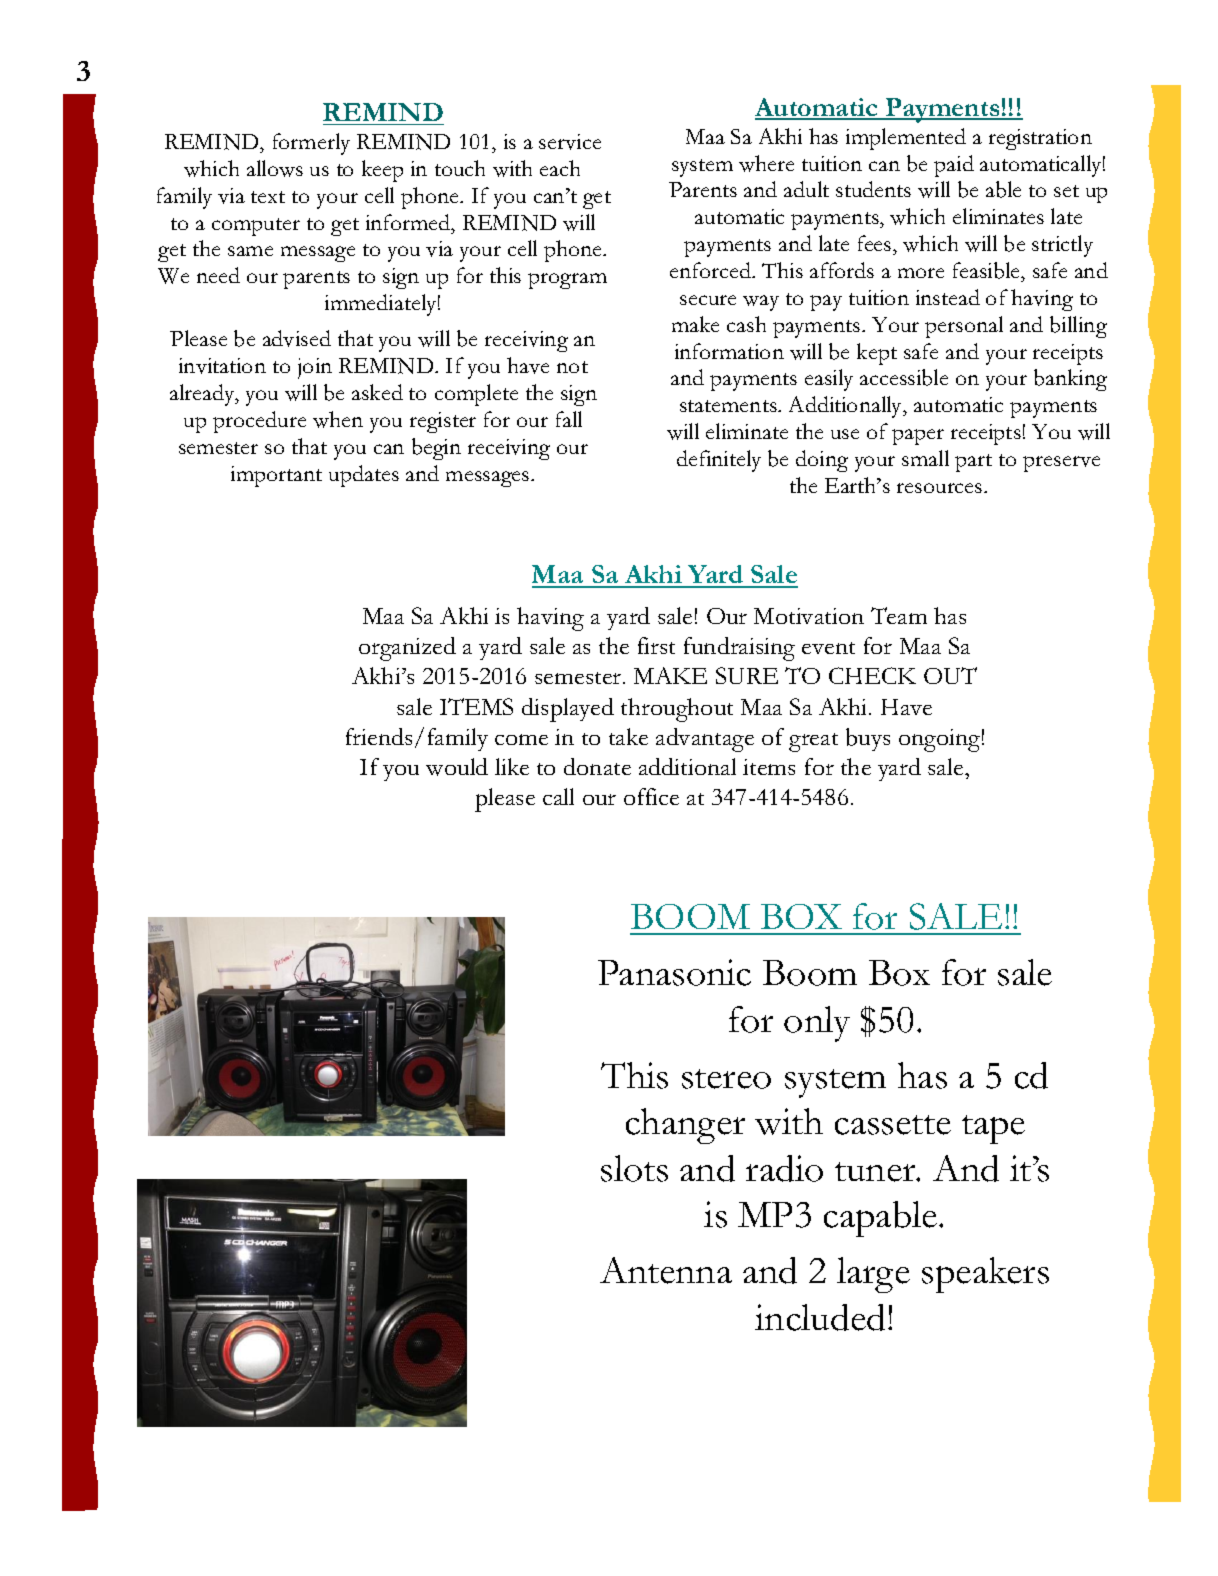 The image size is (1218, 1576). Describe the element at coordinates (954, 166) in the image. I see `paid` at that location.
